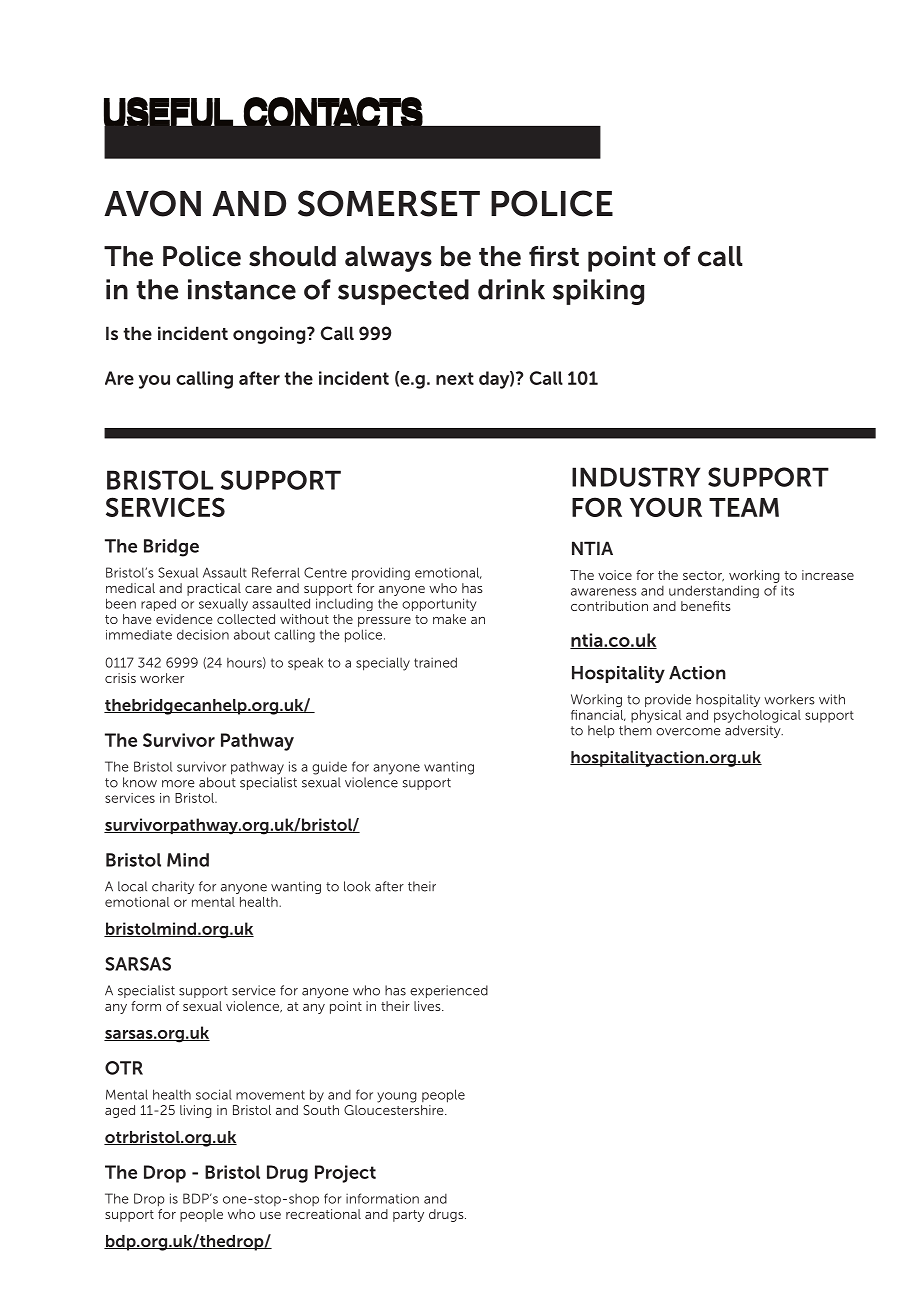 The image size is (924, 1308). Describe the element at coordinates (598, 292) in the screenshot. I see `spiking` at that location.
